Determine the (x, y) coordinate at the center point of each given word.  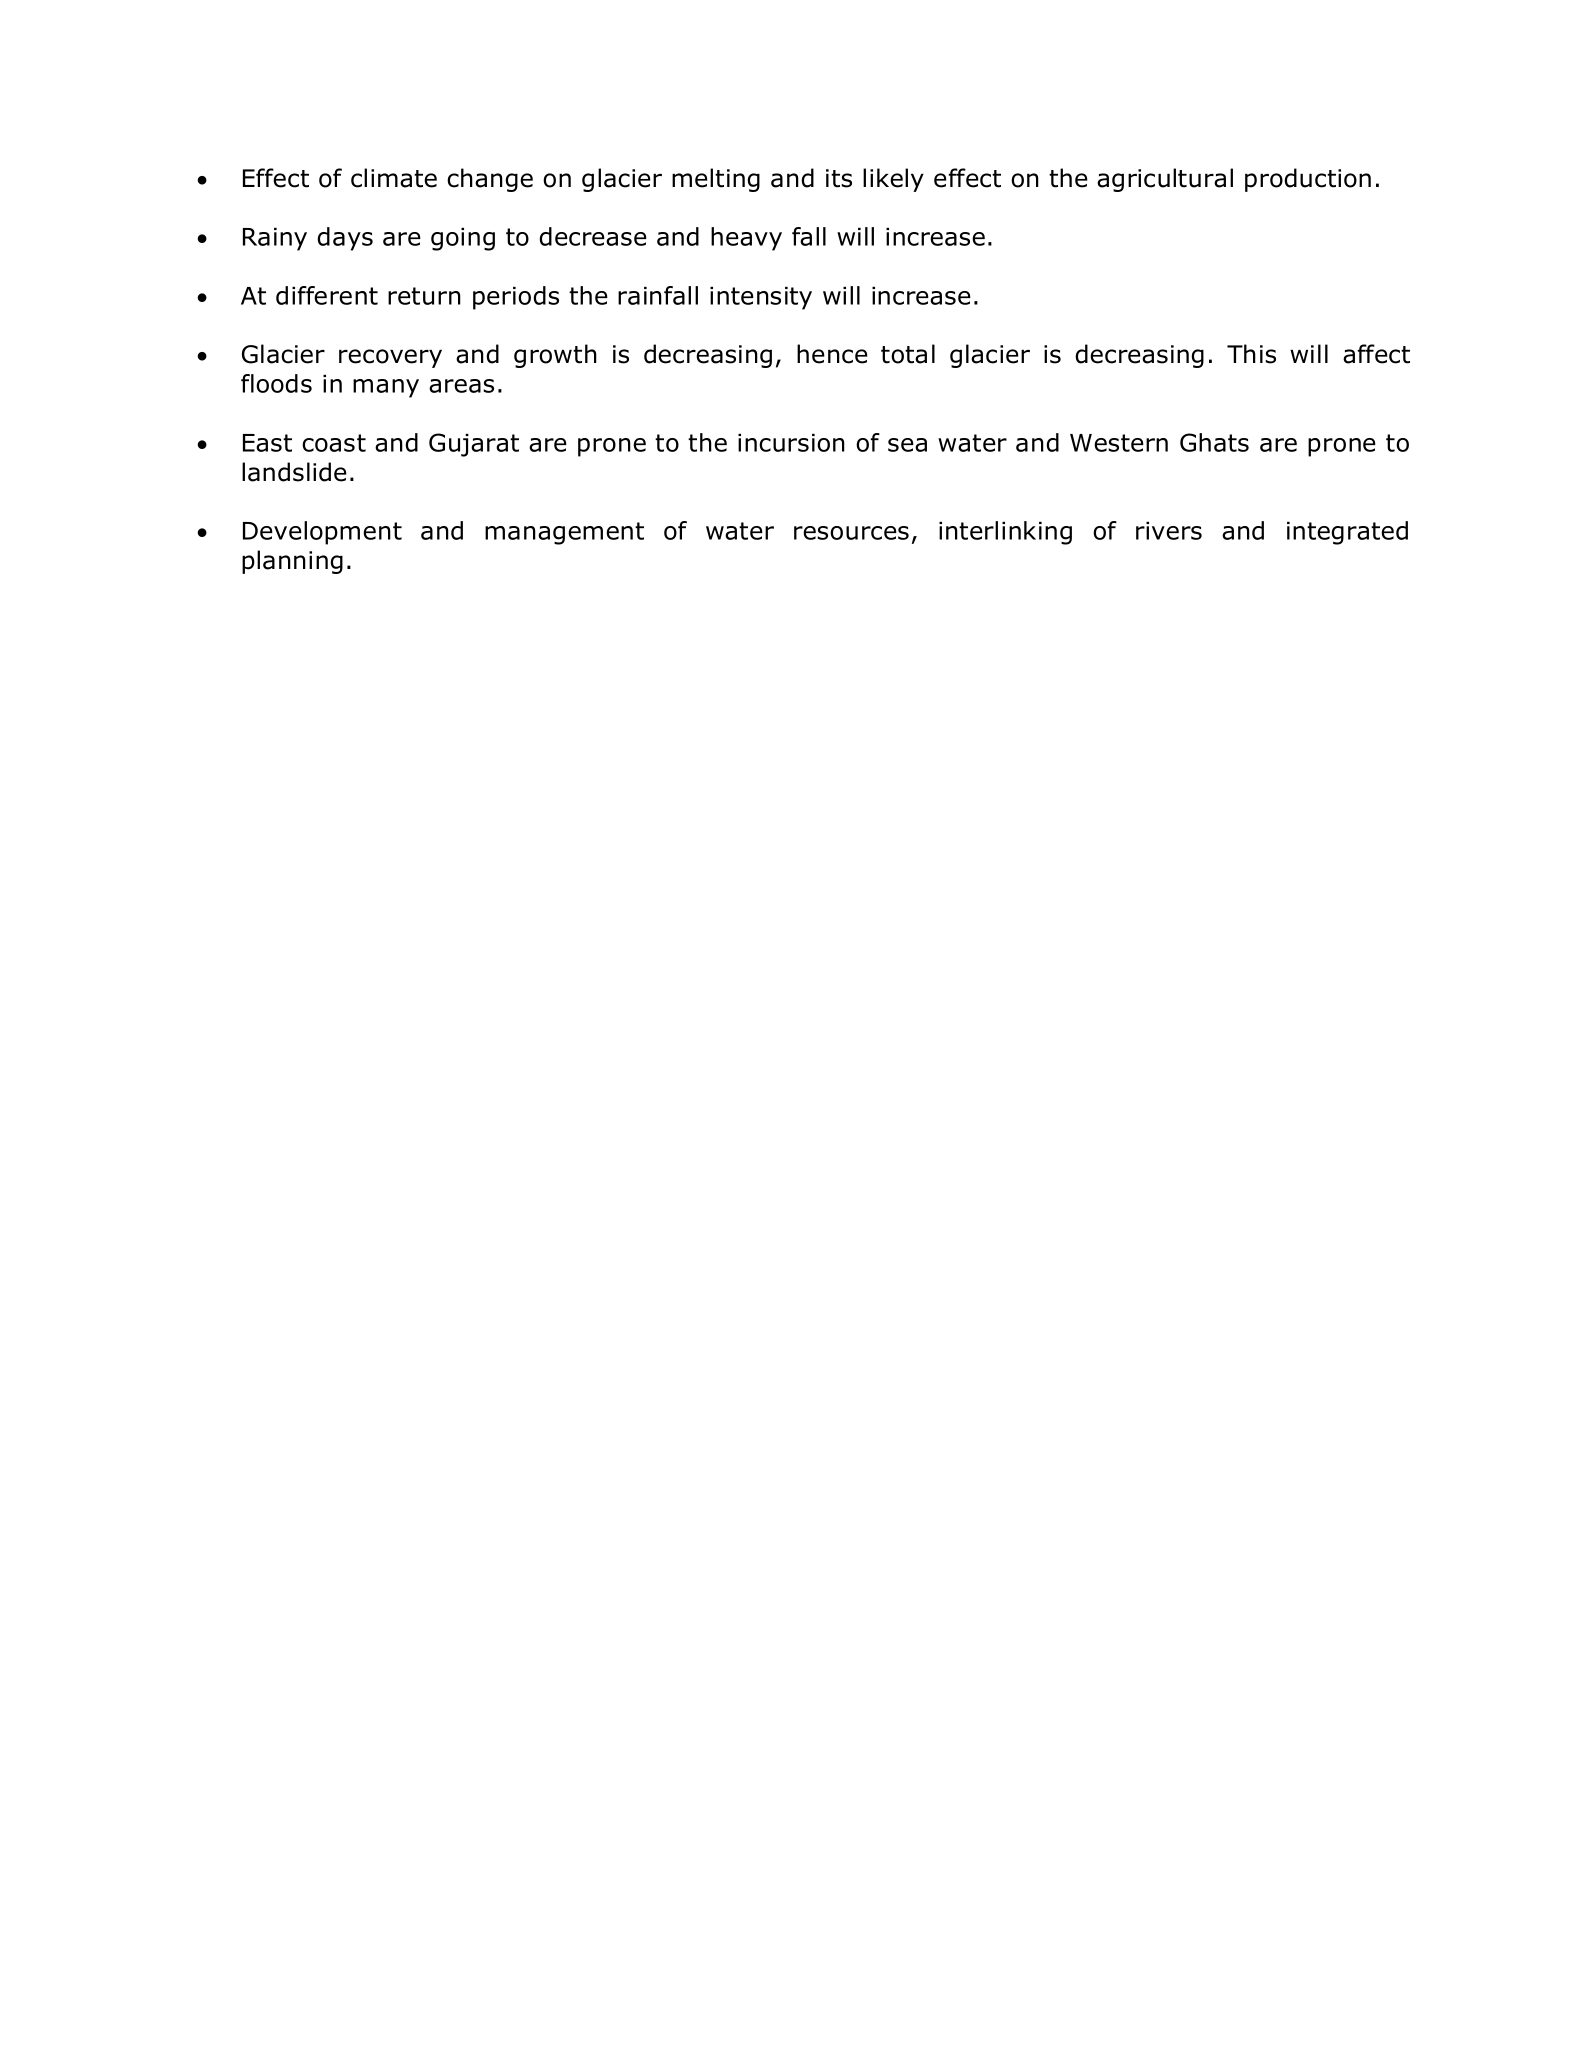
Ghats (1214, 442)
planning (292, 562)
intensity (761, 298)
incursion (791, 442)
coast (334, 443)
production (1308, 180)
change (490, 180)
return (424, 296)
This (1251, 354)
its (839, 178)
